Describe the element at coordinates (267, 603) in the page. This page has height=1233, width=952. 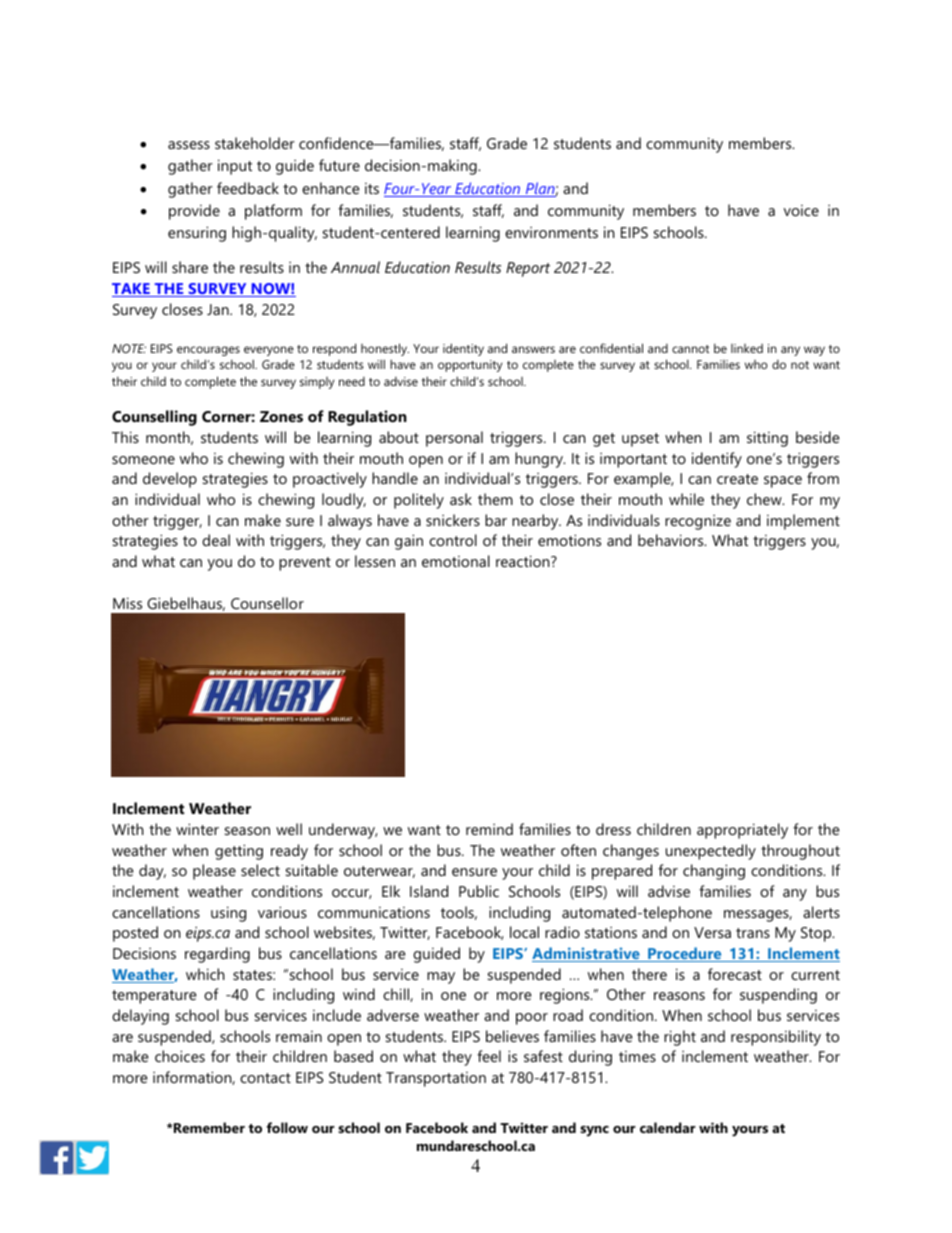
I see `Counsellor` at that location.
